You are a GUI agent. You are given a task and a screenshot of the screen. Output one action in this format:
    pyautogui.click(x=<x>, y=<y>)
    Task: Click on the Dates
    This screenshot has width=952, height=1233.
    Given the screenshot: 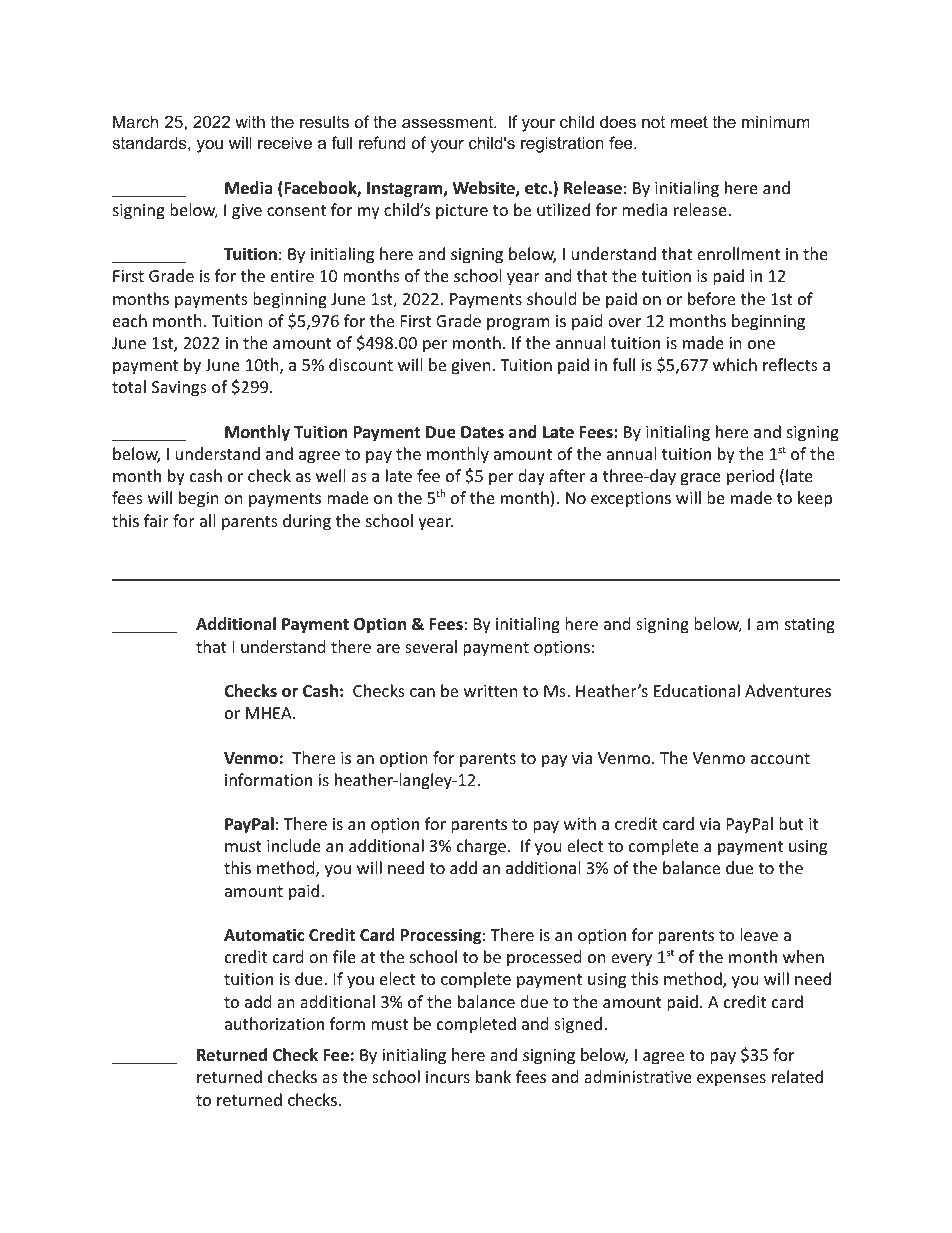 What is the action you would take?
    pyautogui.click(x=482, y=432)
